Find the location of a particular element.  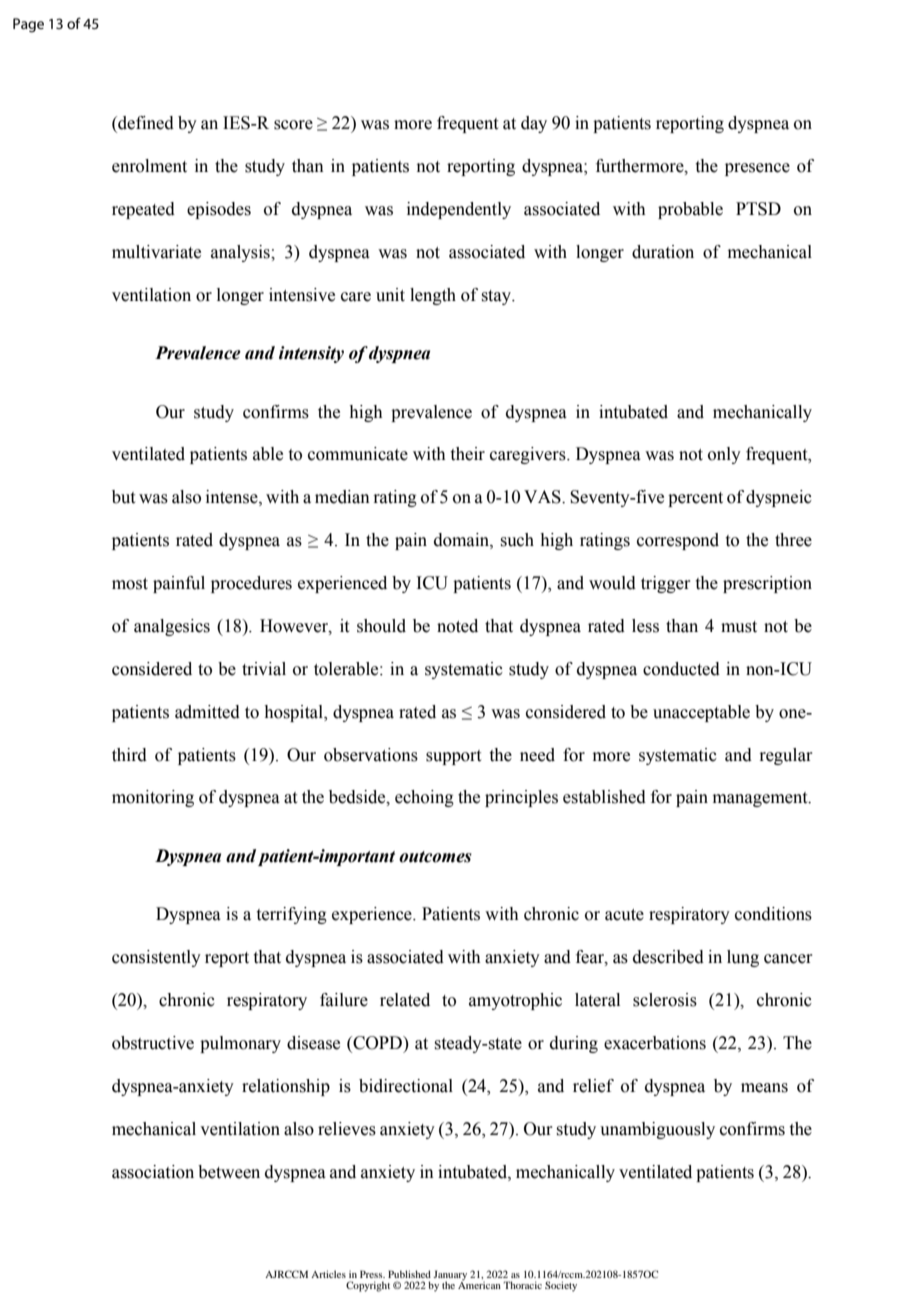

multivariate is located at coordinates (156, 252).
